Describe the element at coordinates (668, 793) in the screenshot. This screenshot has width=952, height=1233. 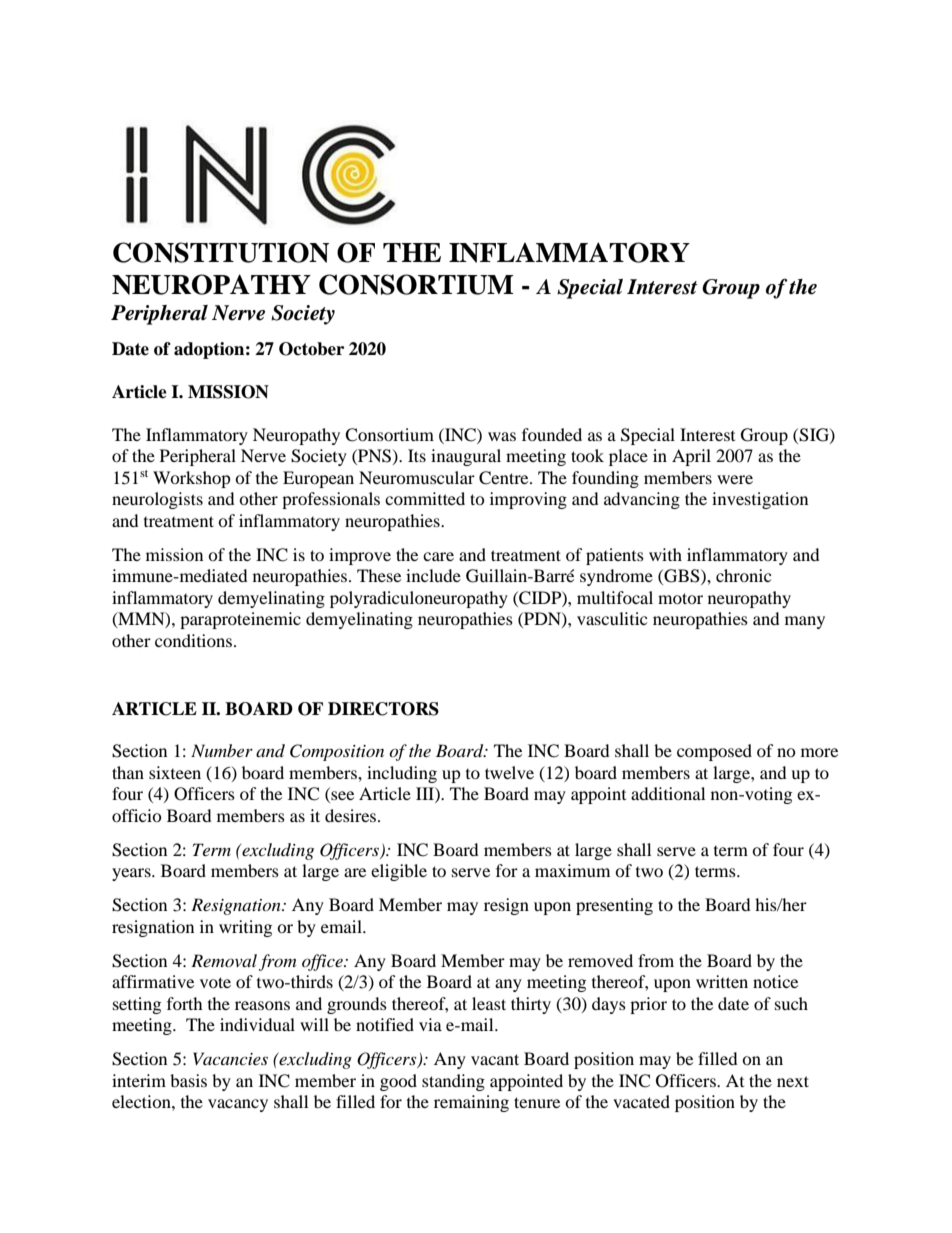
I see `additional` at that location.
